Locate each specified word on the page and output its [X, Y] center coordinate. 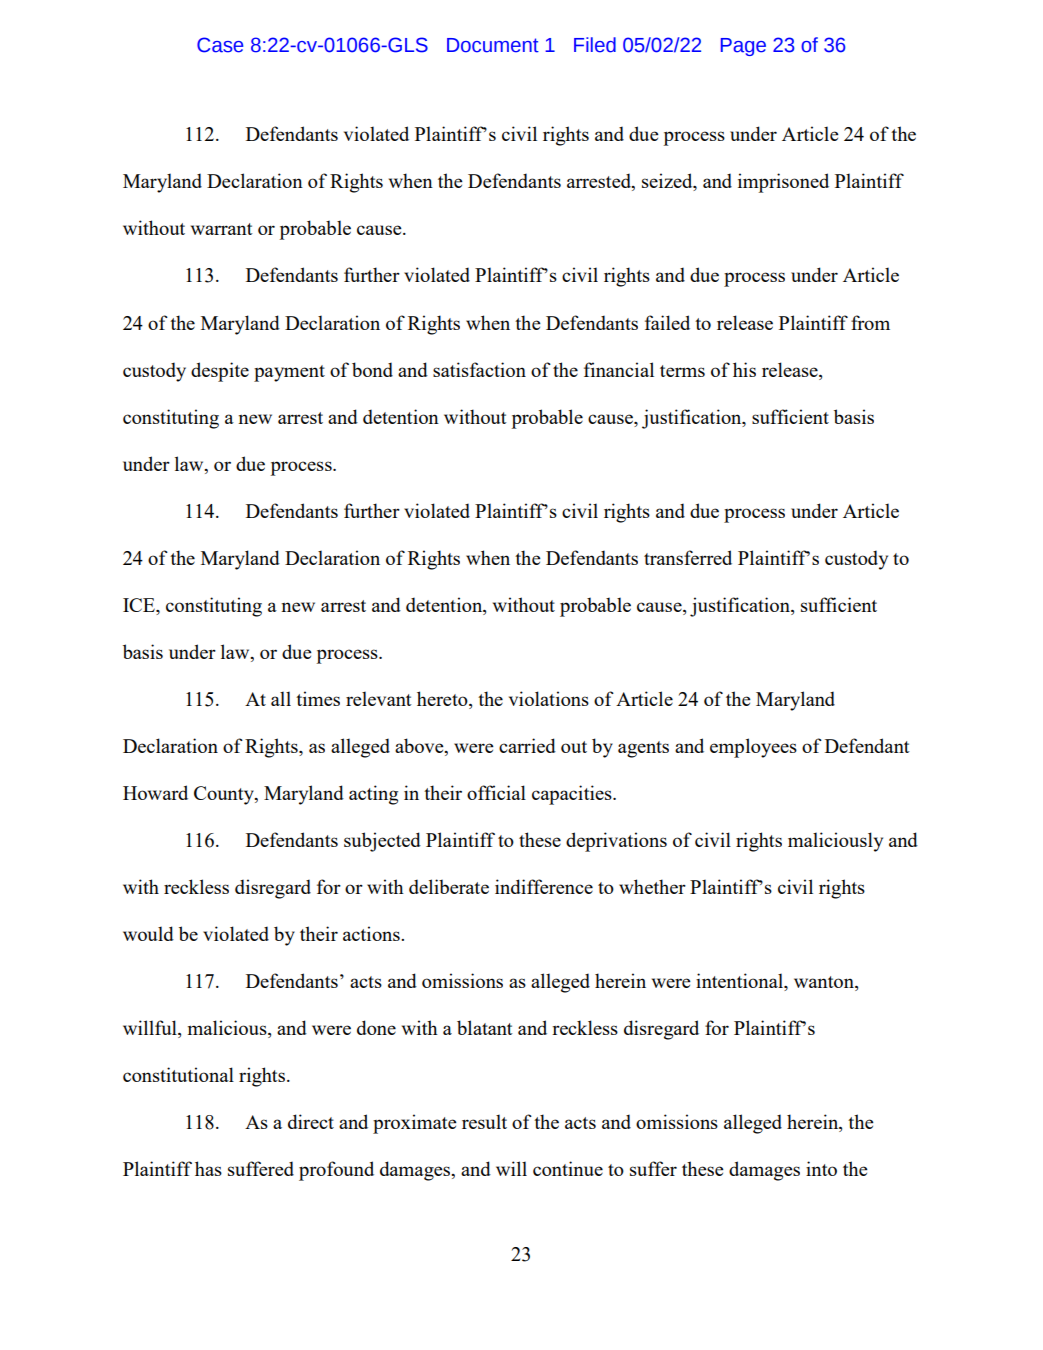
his [744, 369]
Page [743, 47]
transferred [688, 557]
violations [549, 698]
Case [220, 45]
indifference [544, 886]
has [208, 1168]
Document [493, 45]
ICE [140, 606]
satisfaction [479, 369]
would [148, 933]
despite [220, 372]
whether [652, 886]
